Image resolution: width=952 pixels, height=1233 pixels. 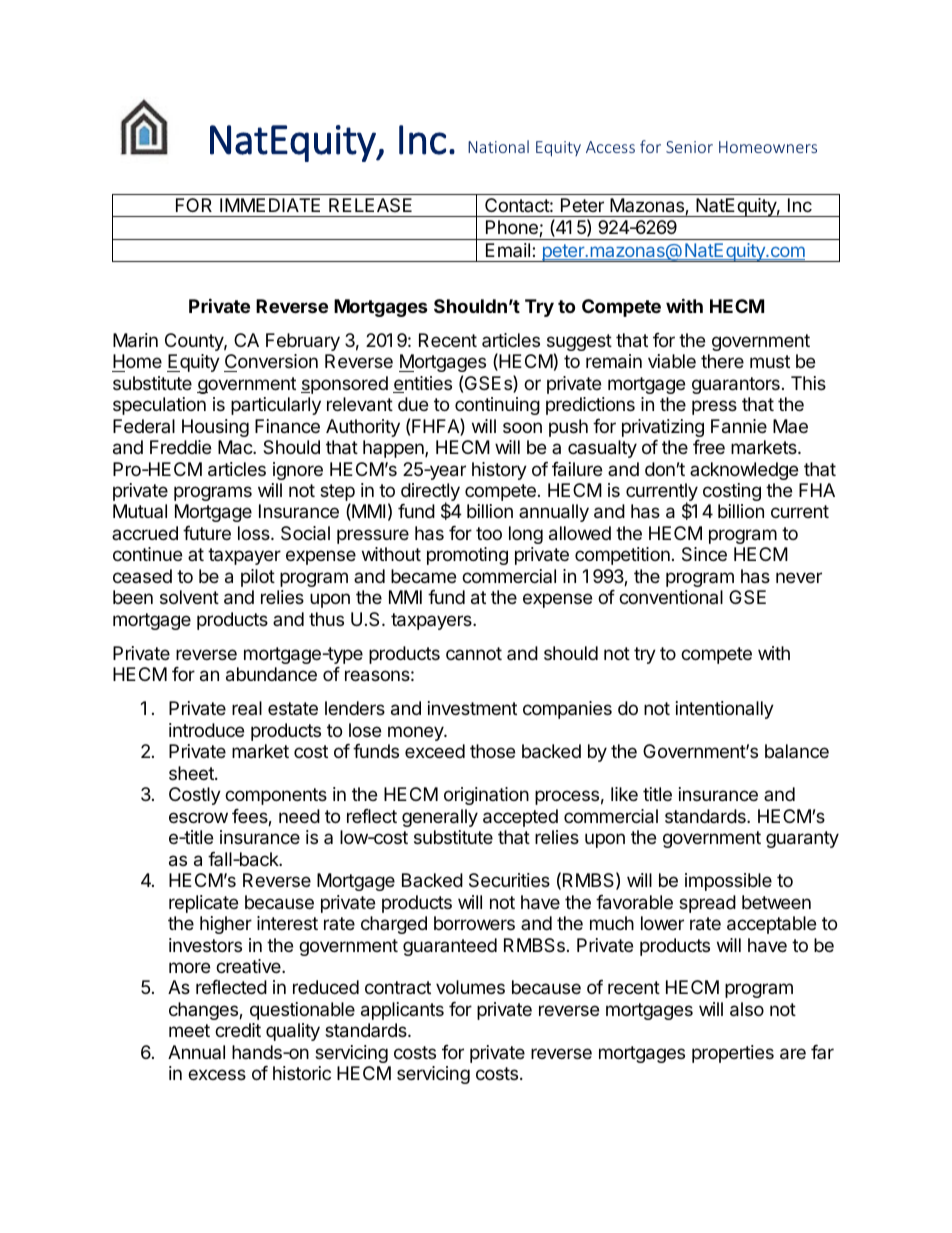 I want to click on IMMEDIATE, so click(x=270, y=205).
